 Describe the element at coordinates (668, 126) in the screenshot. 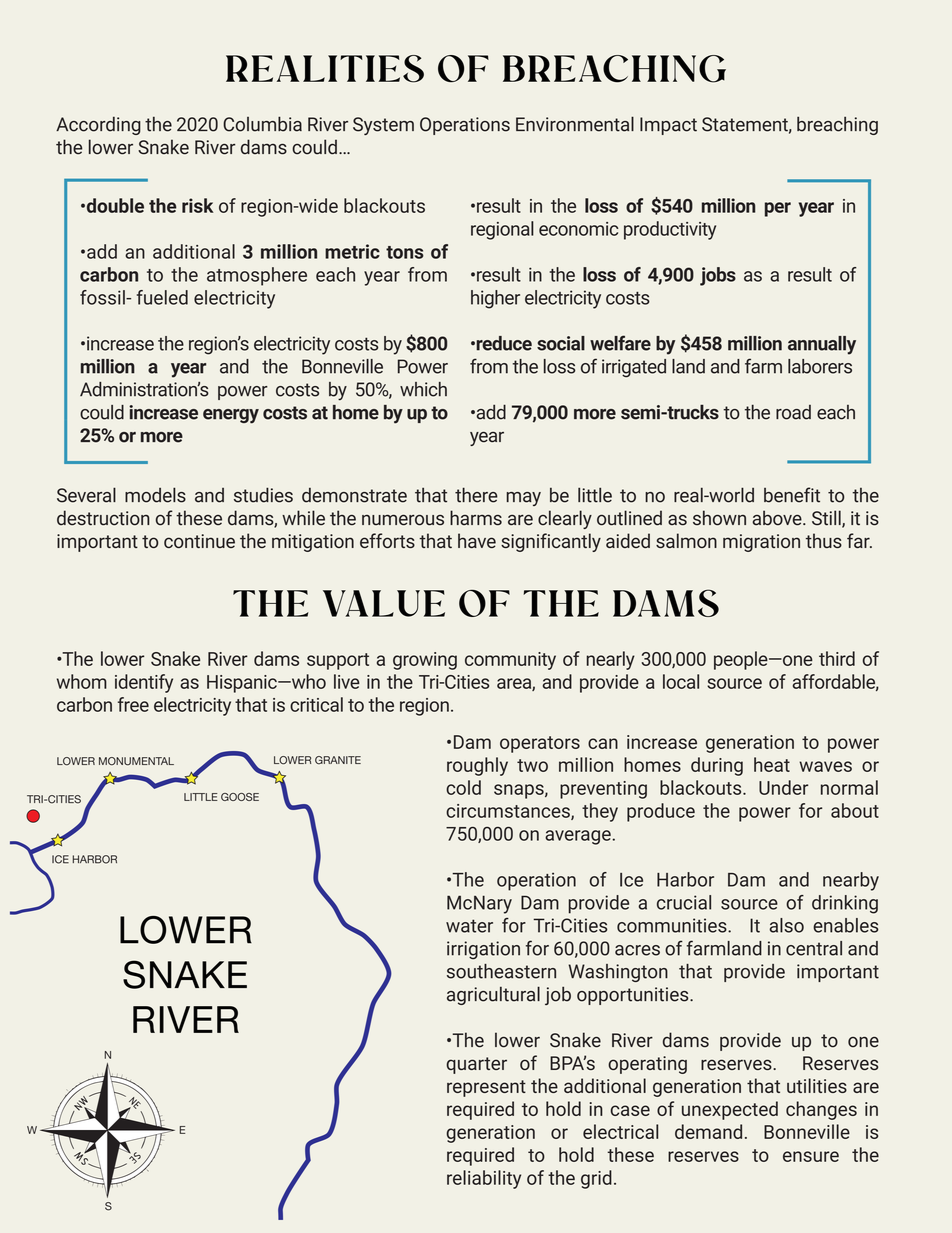

I see `Impact` at that location.
